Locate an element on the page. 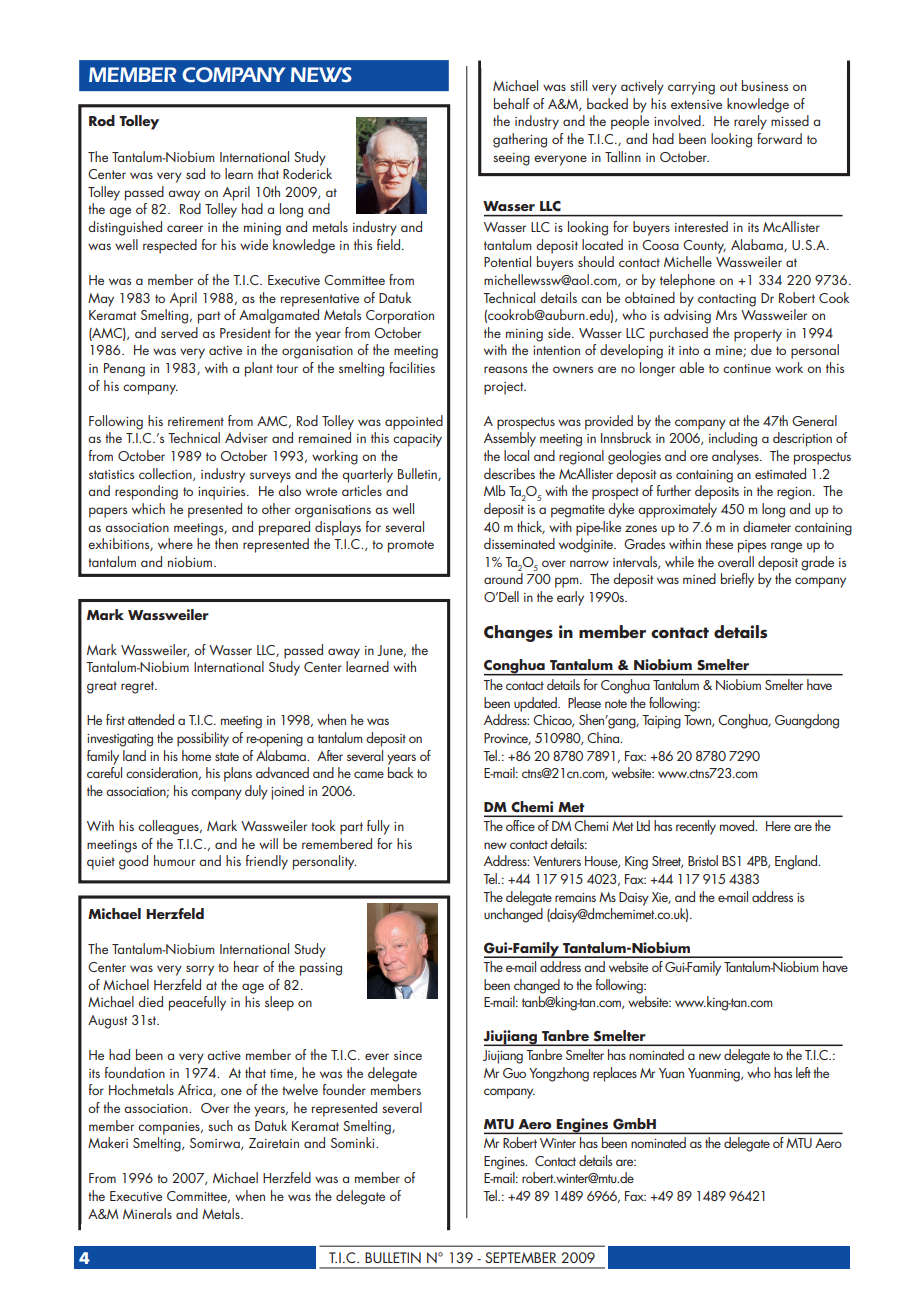  Changes is located at coordinates (518, 633).
